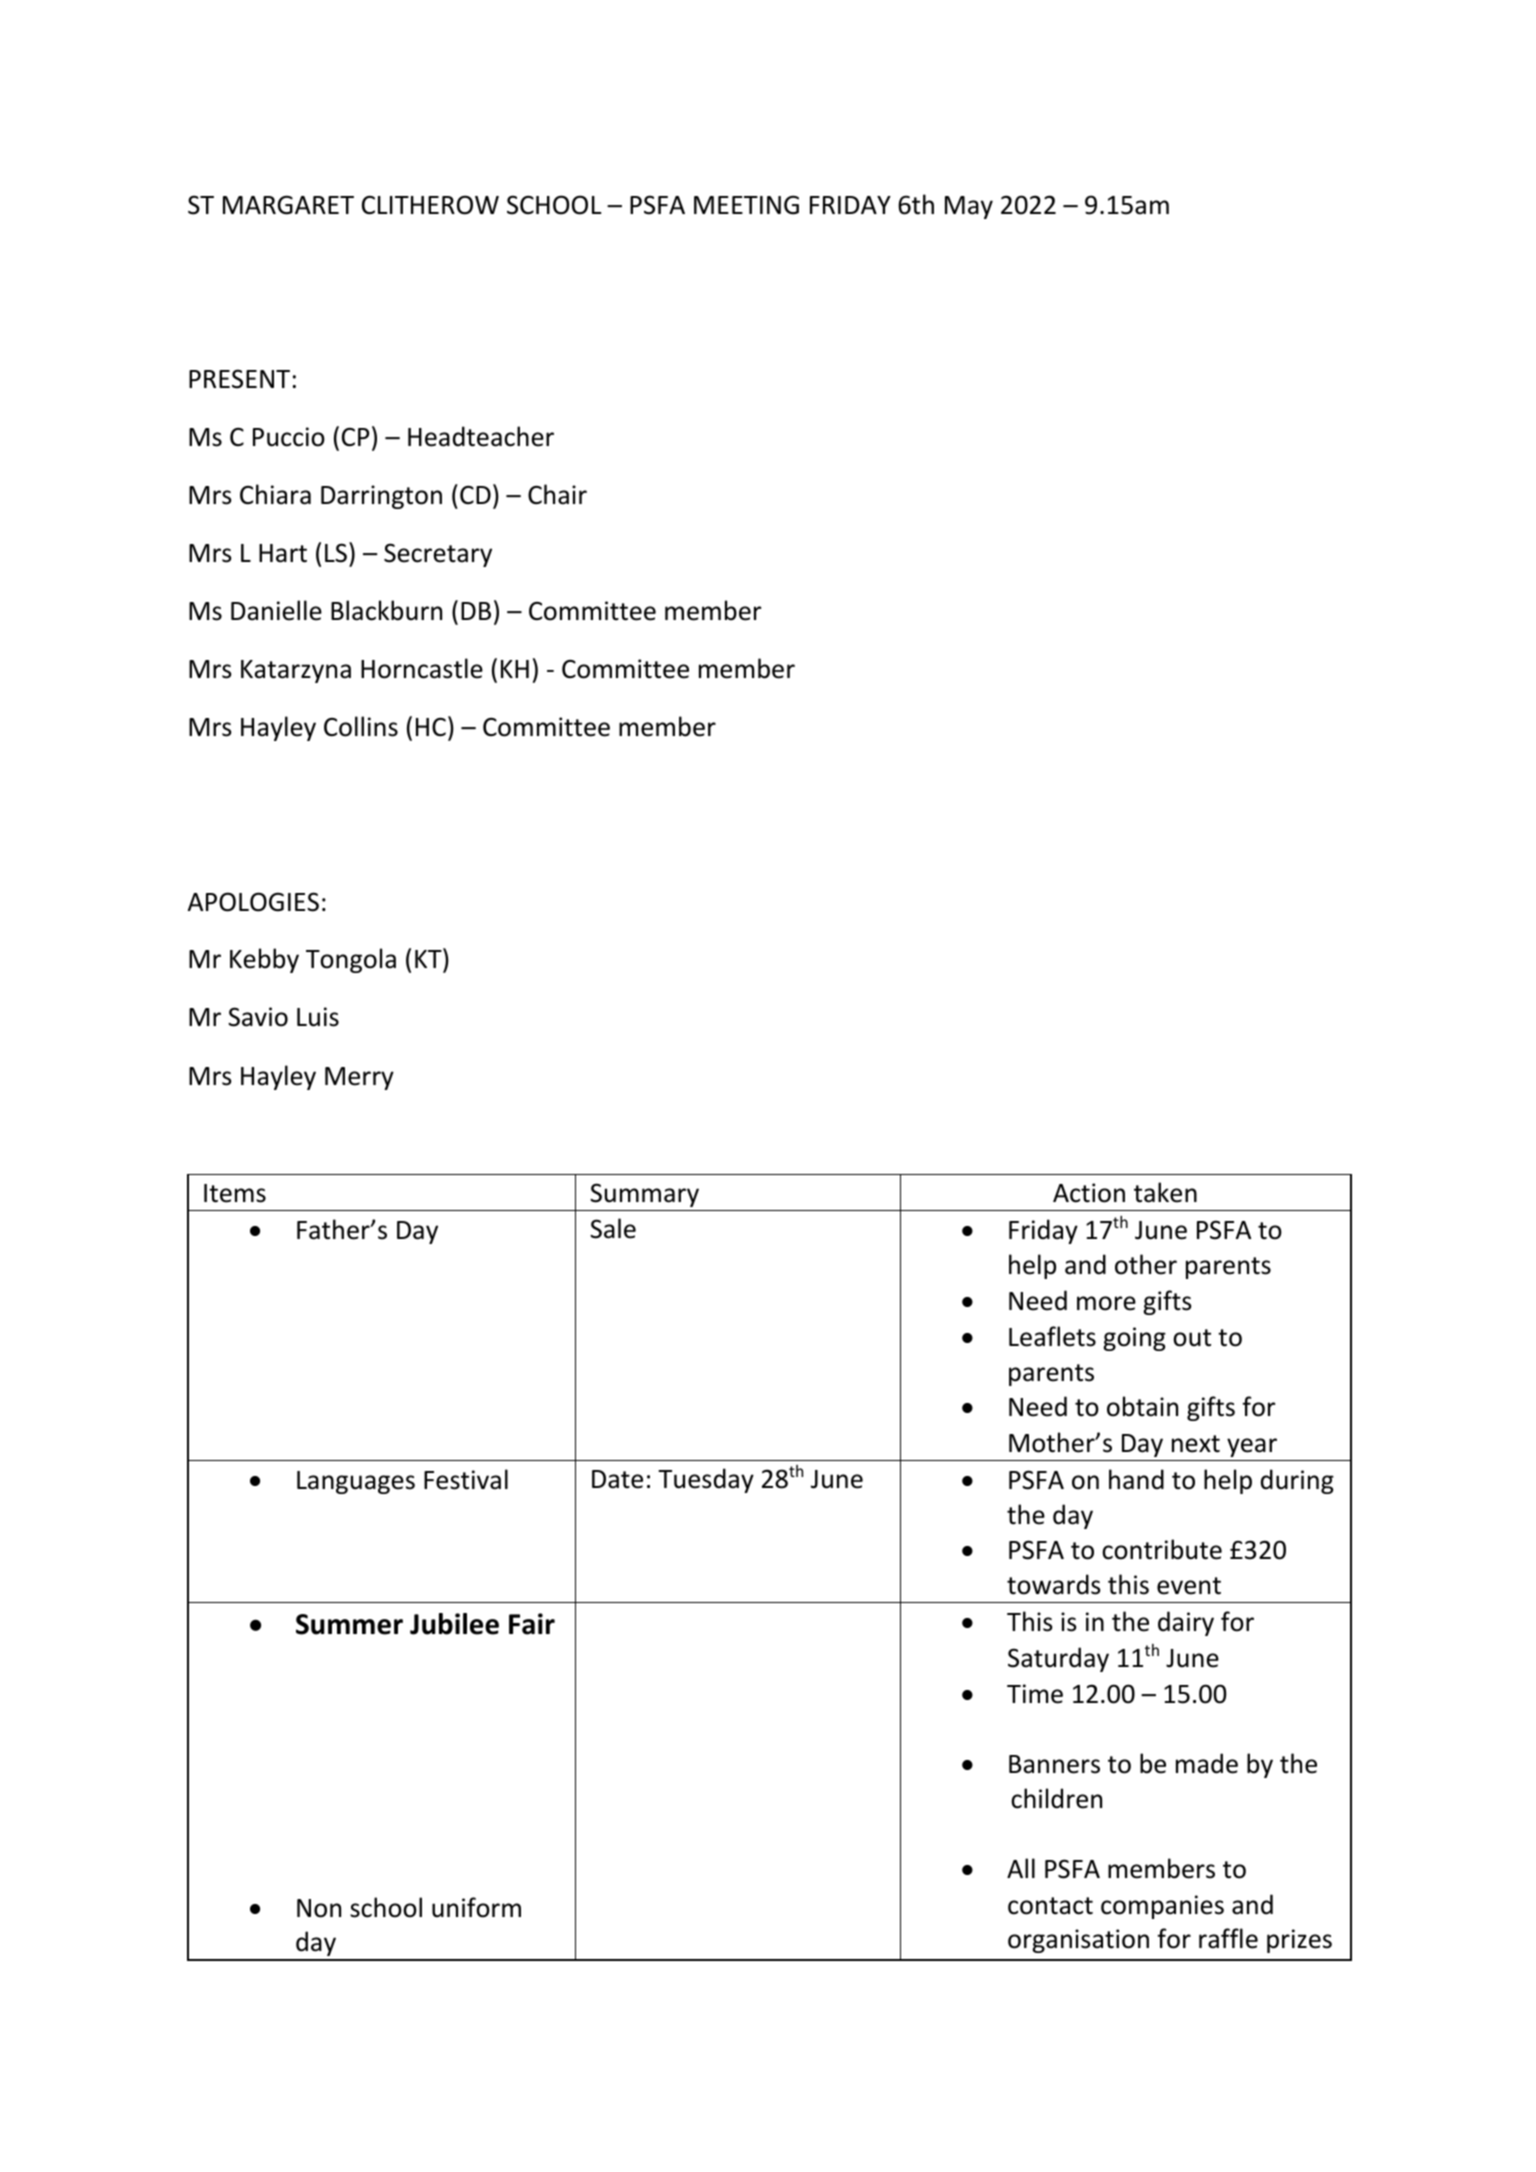 The height and width of the image is (2172, 1536). What do you see at coordinates (1021, 1868) in the image?
I see `All` at bounding box center [1021, 1868].
